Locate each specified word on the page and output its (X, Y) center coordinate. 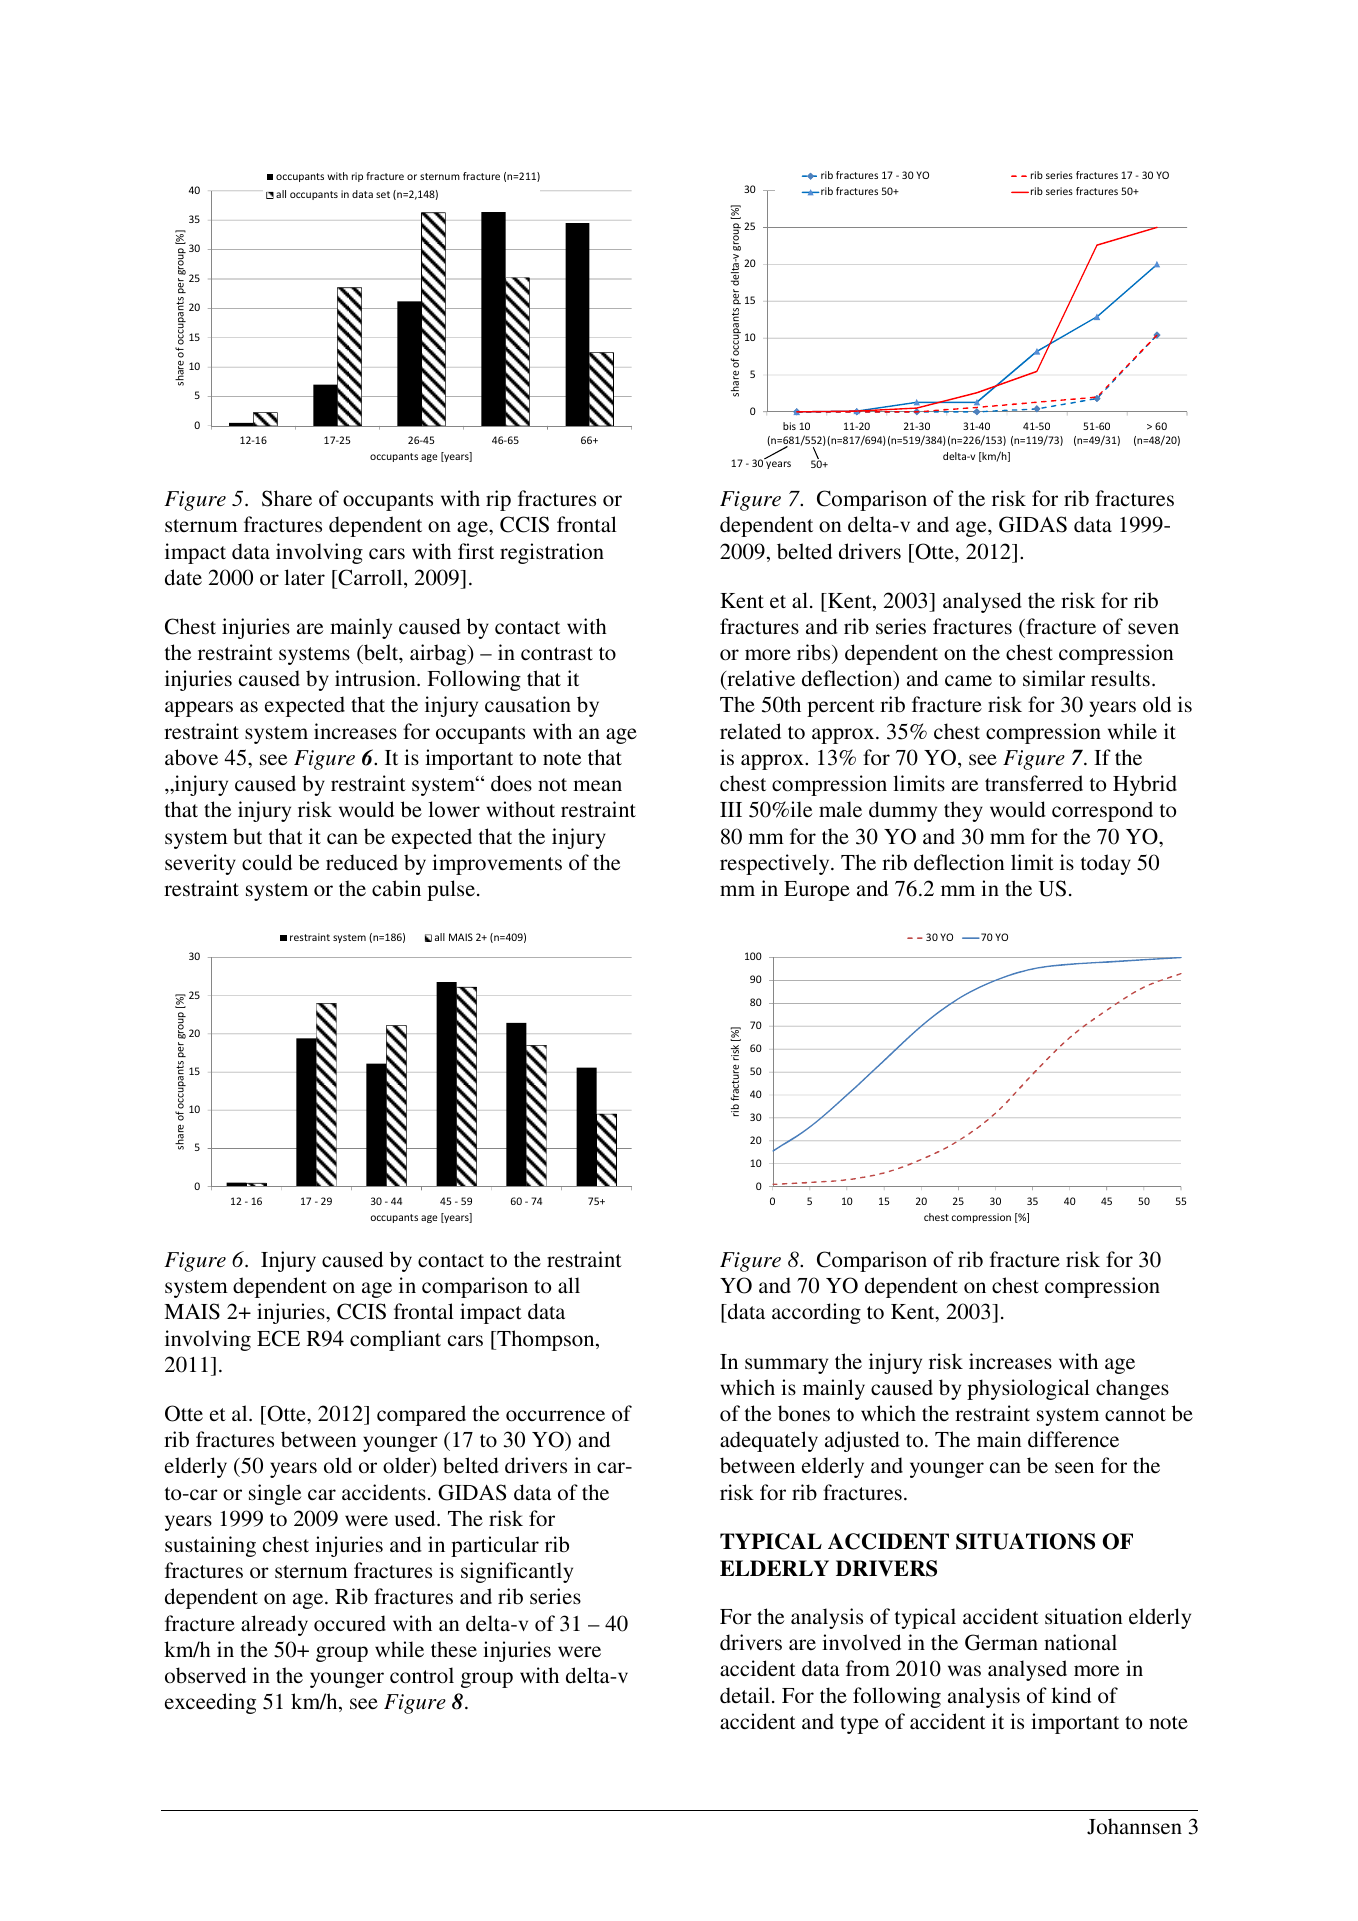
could (267, 862)
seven (1153, 628)
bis (789, 426)
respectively (776, 864)
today (1106, 864)
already (274, 1625)
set (383, 194)
